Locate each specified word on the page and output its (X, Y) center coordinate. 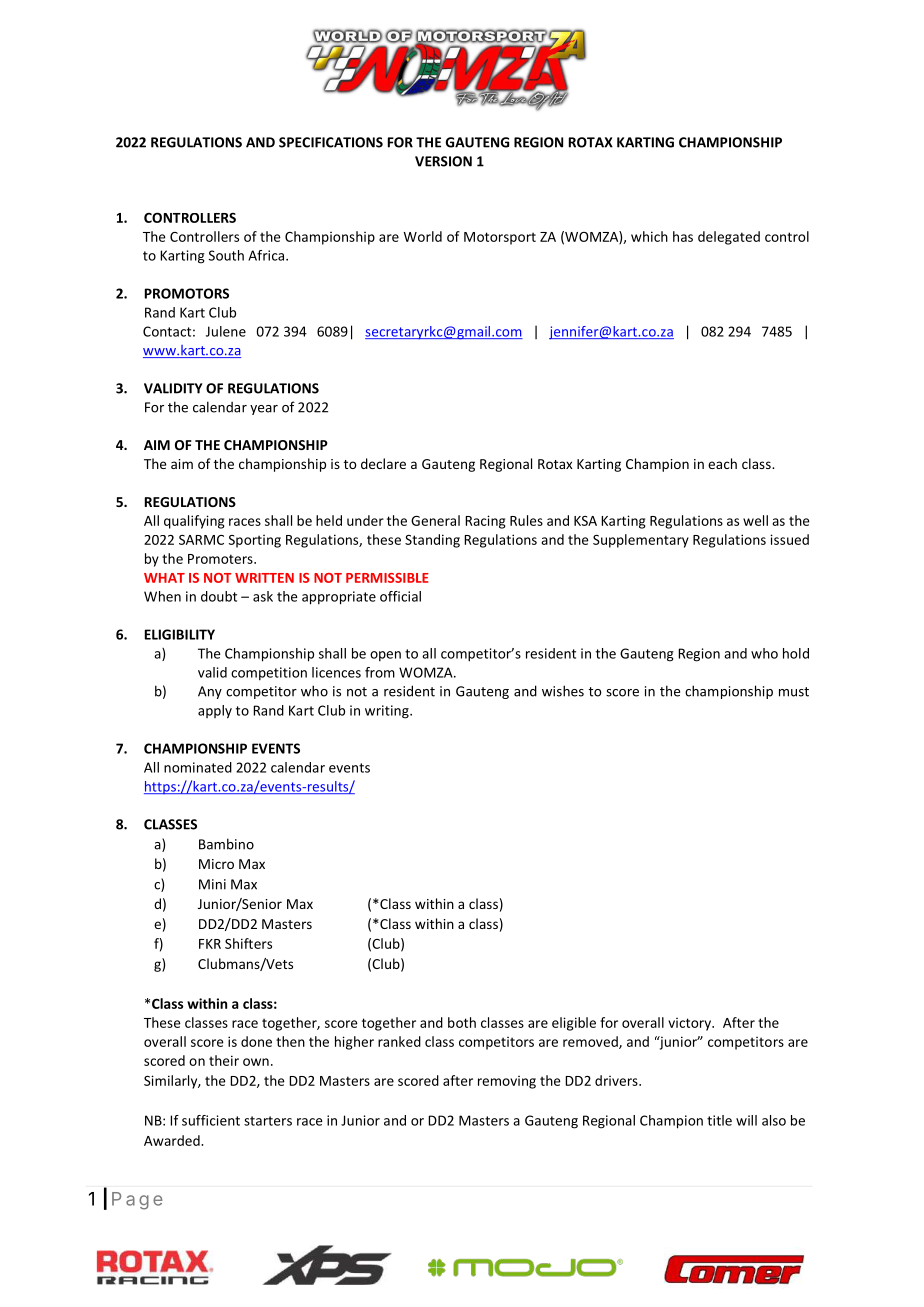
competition (269, 674)
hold (796, 653)
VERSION (443, 161)
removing (507, 1082)
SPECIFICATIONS (331, 142)
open (385, 656)
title (719, 1120)
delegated (729, 238)
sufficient (211, 1120)
